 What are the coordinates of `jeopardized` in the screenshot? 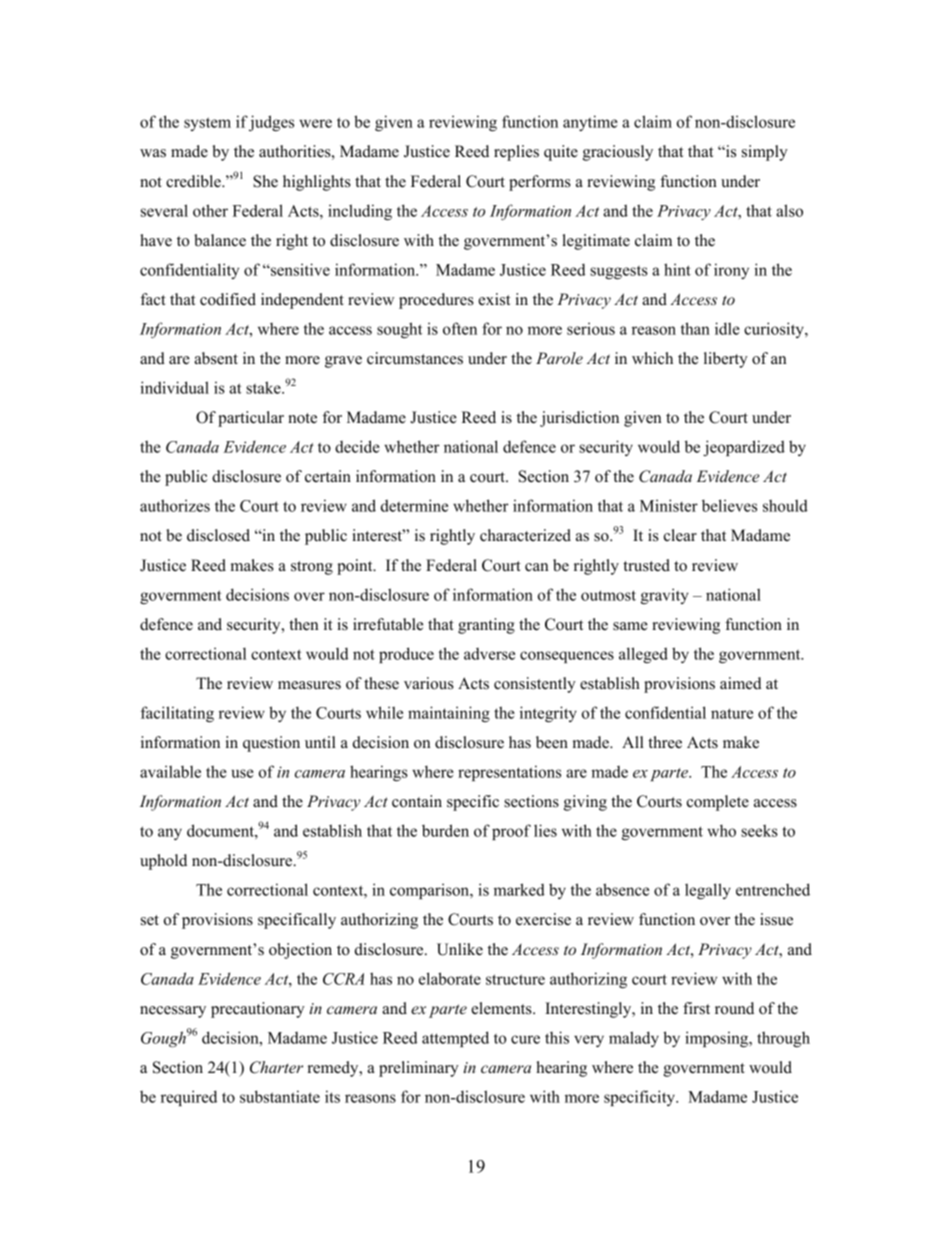 It's located at (744, 448).
